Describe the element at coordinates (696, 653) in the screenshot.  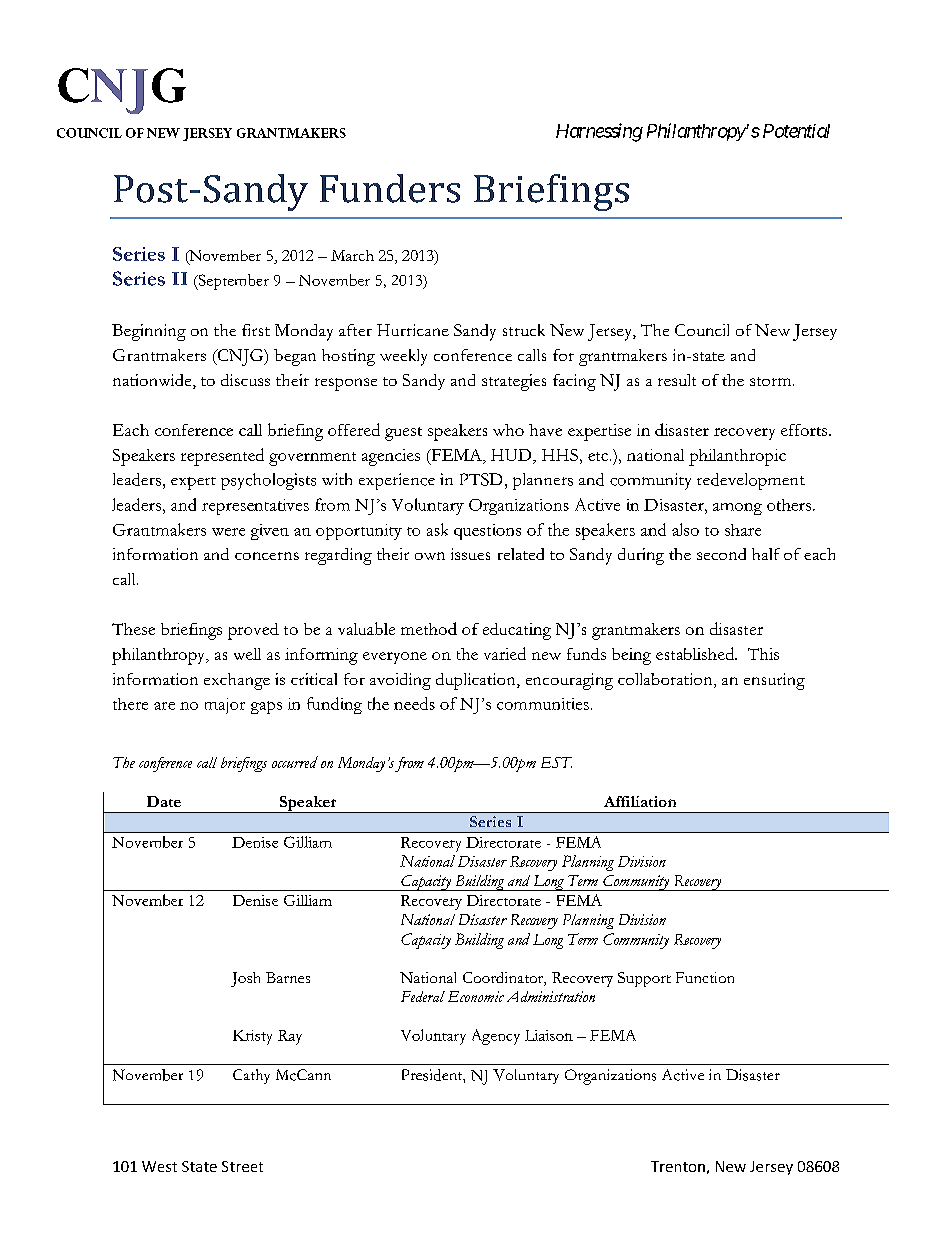
I see `established` at that location.
